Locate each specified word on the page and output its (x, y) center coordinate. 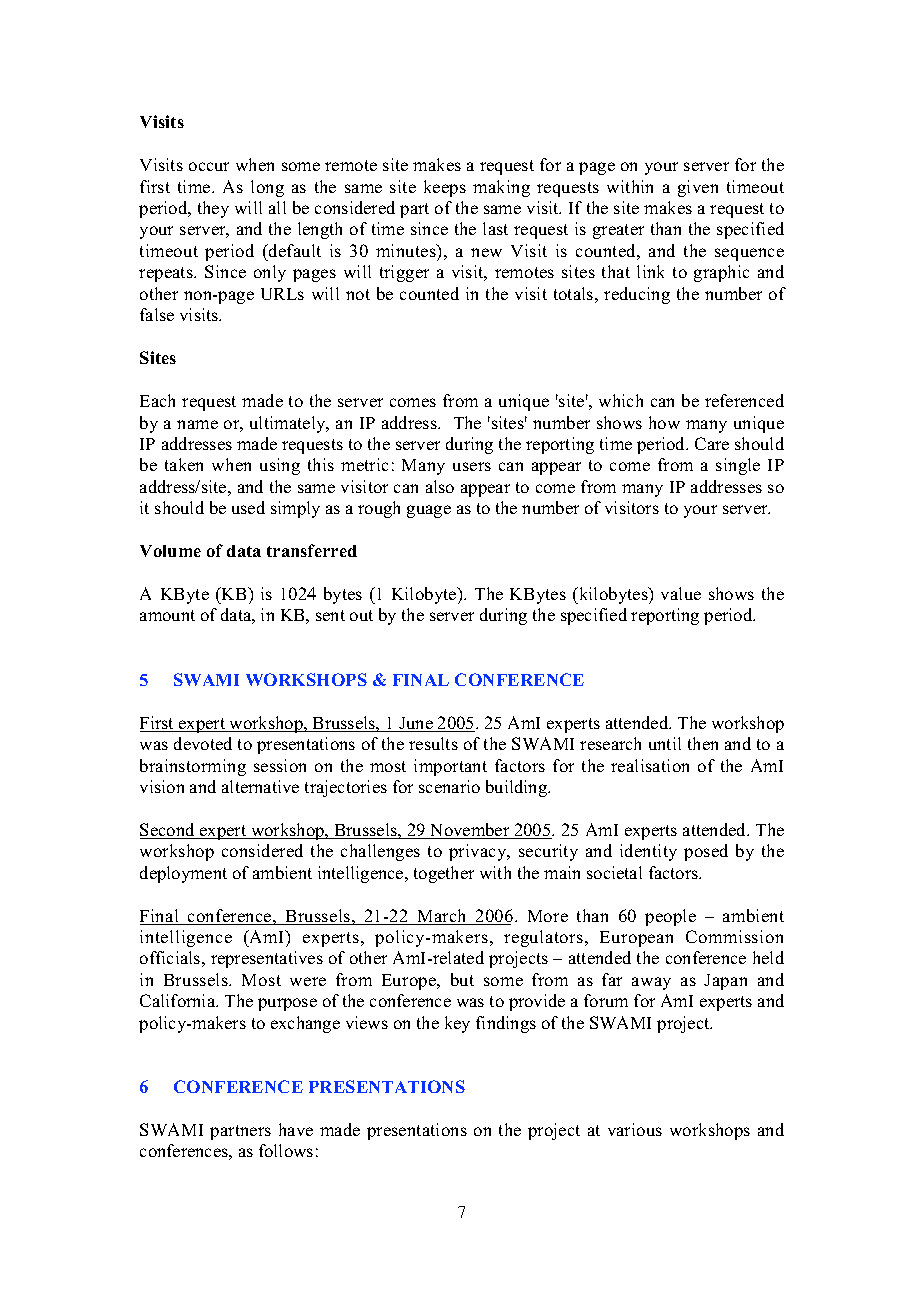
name (197, 424)
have (296, 1129)
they (213, 209)
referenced (744, 400)
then (703, 743)
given (698, 188)
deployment (183, 874)
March (442, 917)
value (681, 593)
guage (429, 511)
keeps (445, 188)
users (472, 466)
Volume (170, 551)
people (670, 917)
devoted (203, 743)
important (450, 767)
